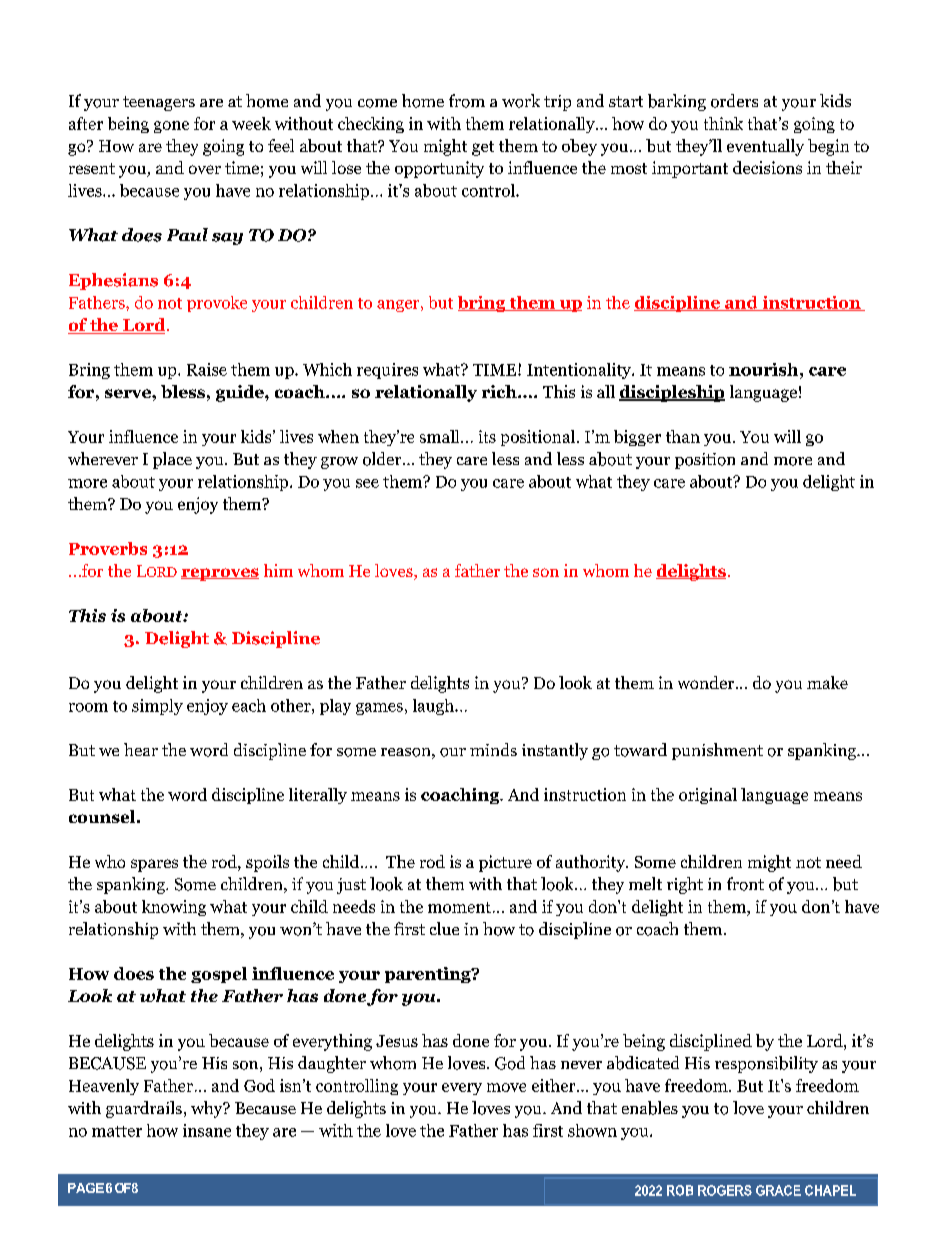  I want to click on its, so click(487, 436).
